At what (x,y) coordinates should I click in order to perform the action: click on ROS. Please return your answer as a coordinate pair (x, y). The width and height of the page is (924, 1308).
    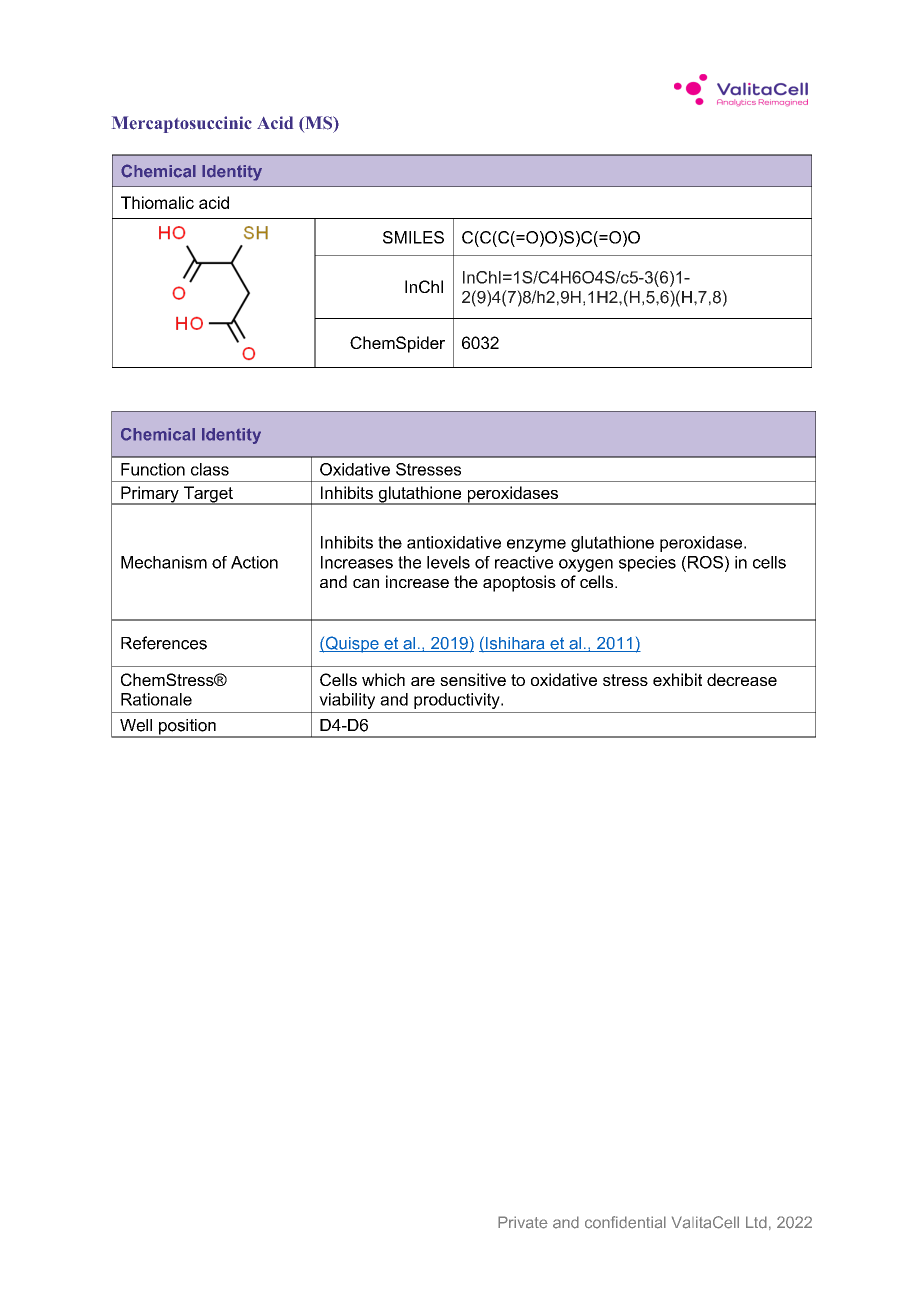
    Looking at the image, I should click on (705, 562).
